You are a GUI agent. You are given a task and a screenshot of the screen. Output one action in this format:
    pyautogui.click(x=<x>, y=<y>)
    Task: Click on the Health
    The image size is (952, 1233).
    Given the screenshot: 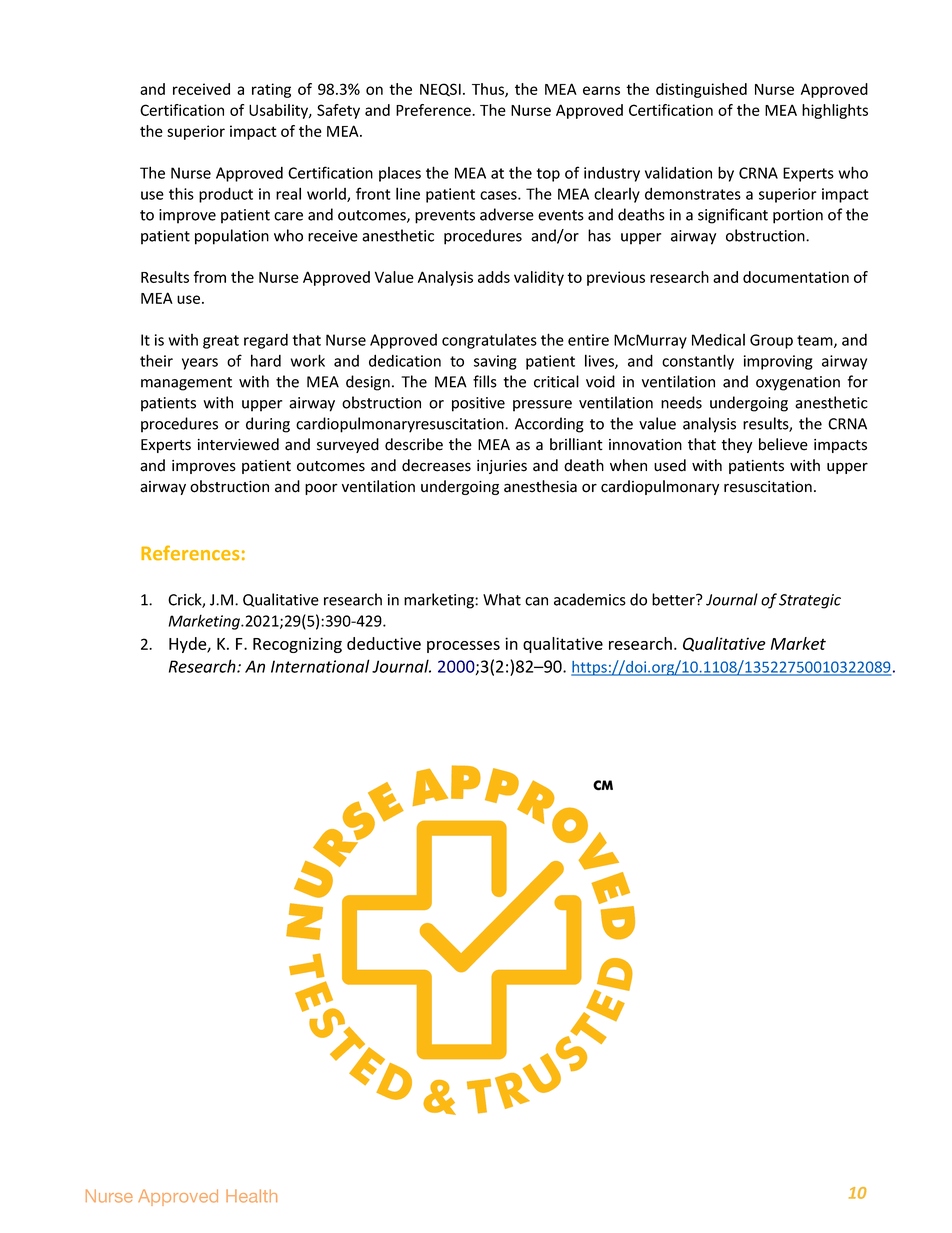 What is the action you would take?
    pyautogui.click(x=251, y=1196)
